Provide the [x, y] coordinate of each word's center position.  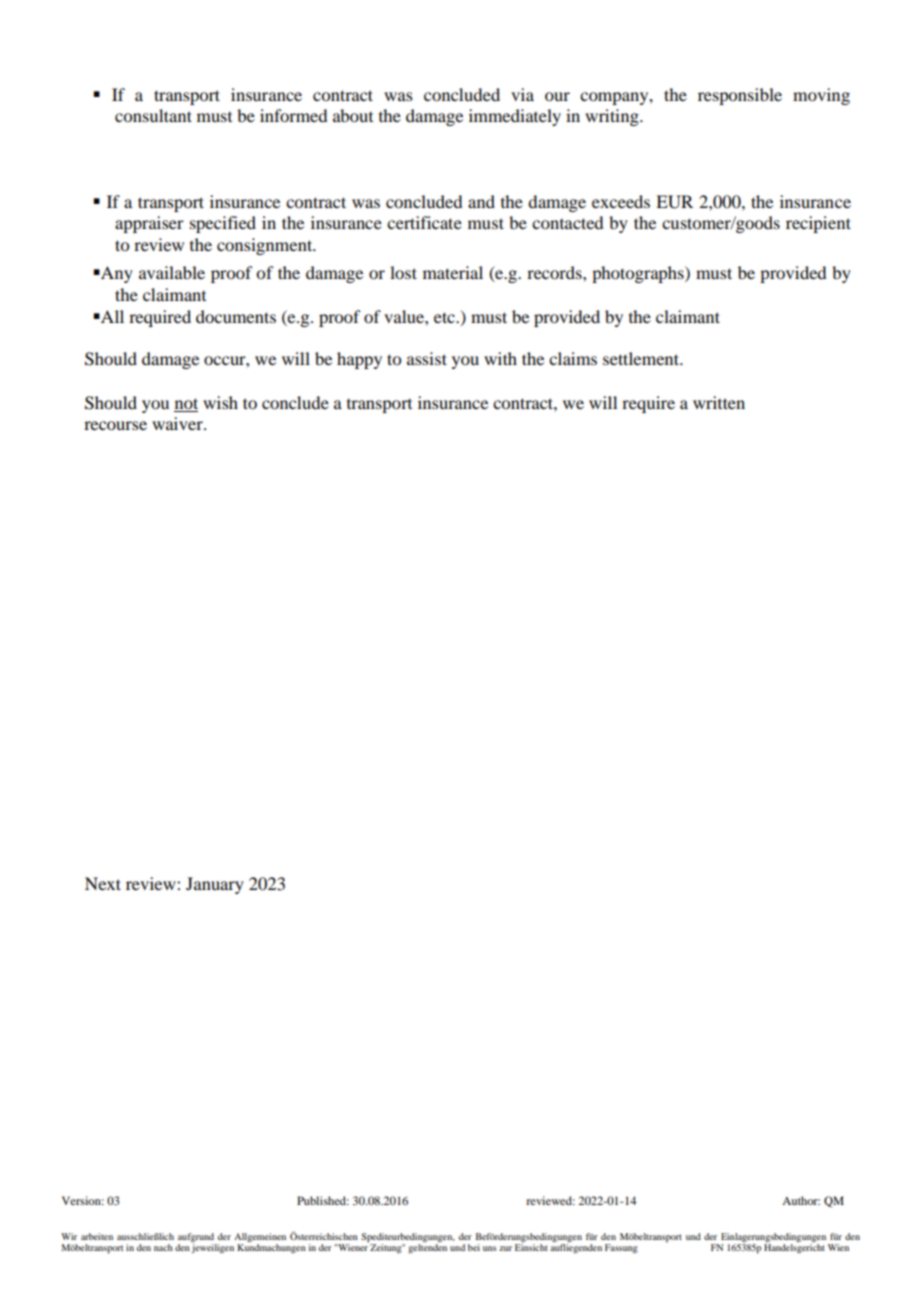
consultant [153, 115]
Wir [69, 1236]
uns [490, 1248]
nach [163, 1247]
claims [573, 358]
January [215, 885]
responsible [740, 96]
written [719, 402]
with [500, 358]
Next [103, 883]
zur [505, 1248]
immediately [515, 117]
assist [427, 358]
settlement [642, 358]
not [186, 405]
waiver [178, 423]
